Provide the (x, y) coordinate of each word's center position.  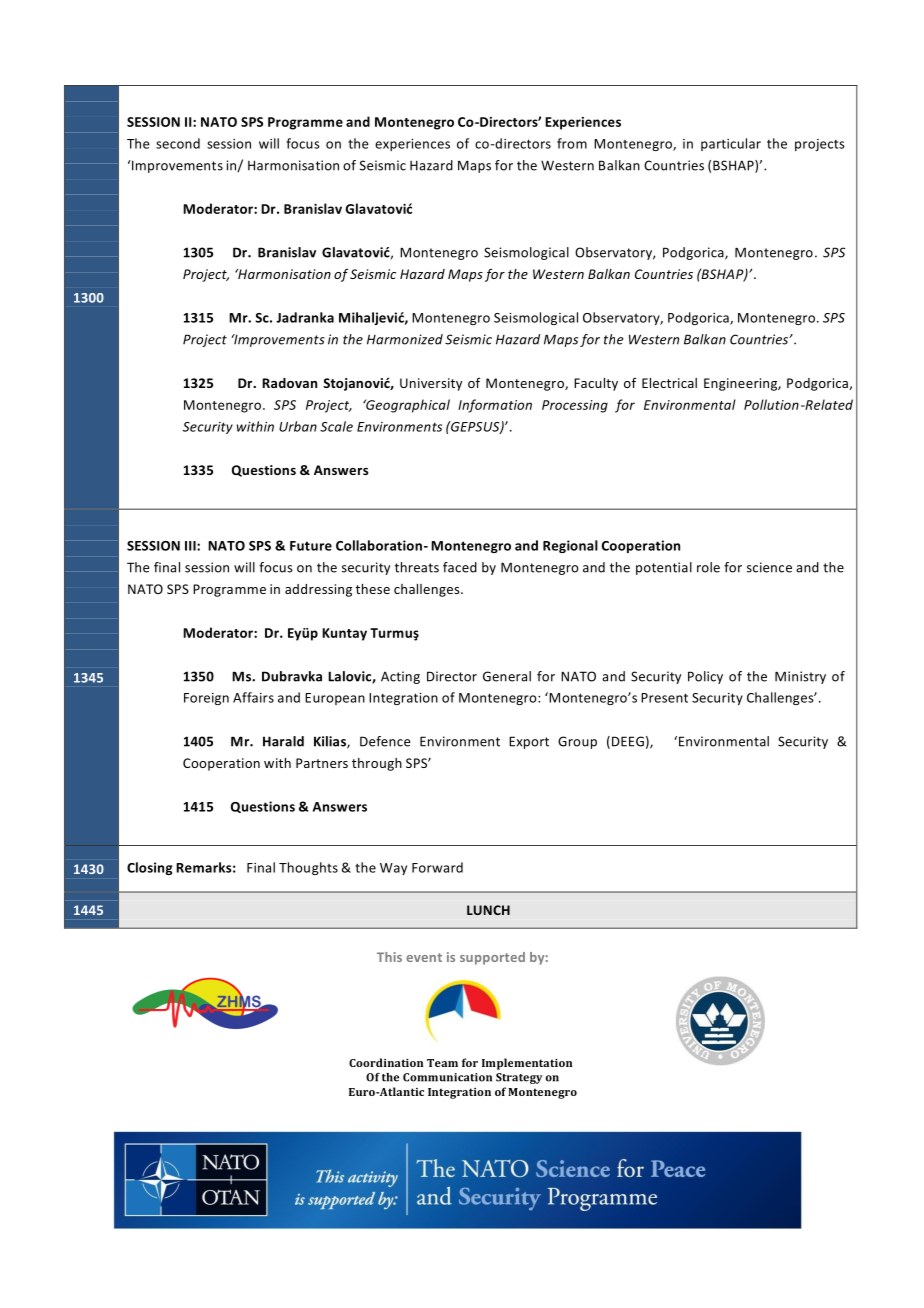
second (178, 143)
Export (529, 742)
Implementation (527, 1064)
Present (664, 698)
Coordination (386, 1062)
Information (495, 406)
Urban (298, 426)
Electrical (669, 383)
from (572, 143)
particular (731, 144)
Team (442, 1063)
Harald (283, 741)
